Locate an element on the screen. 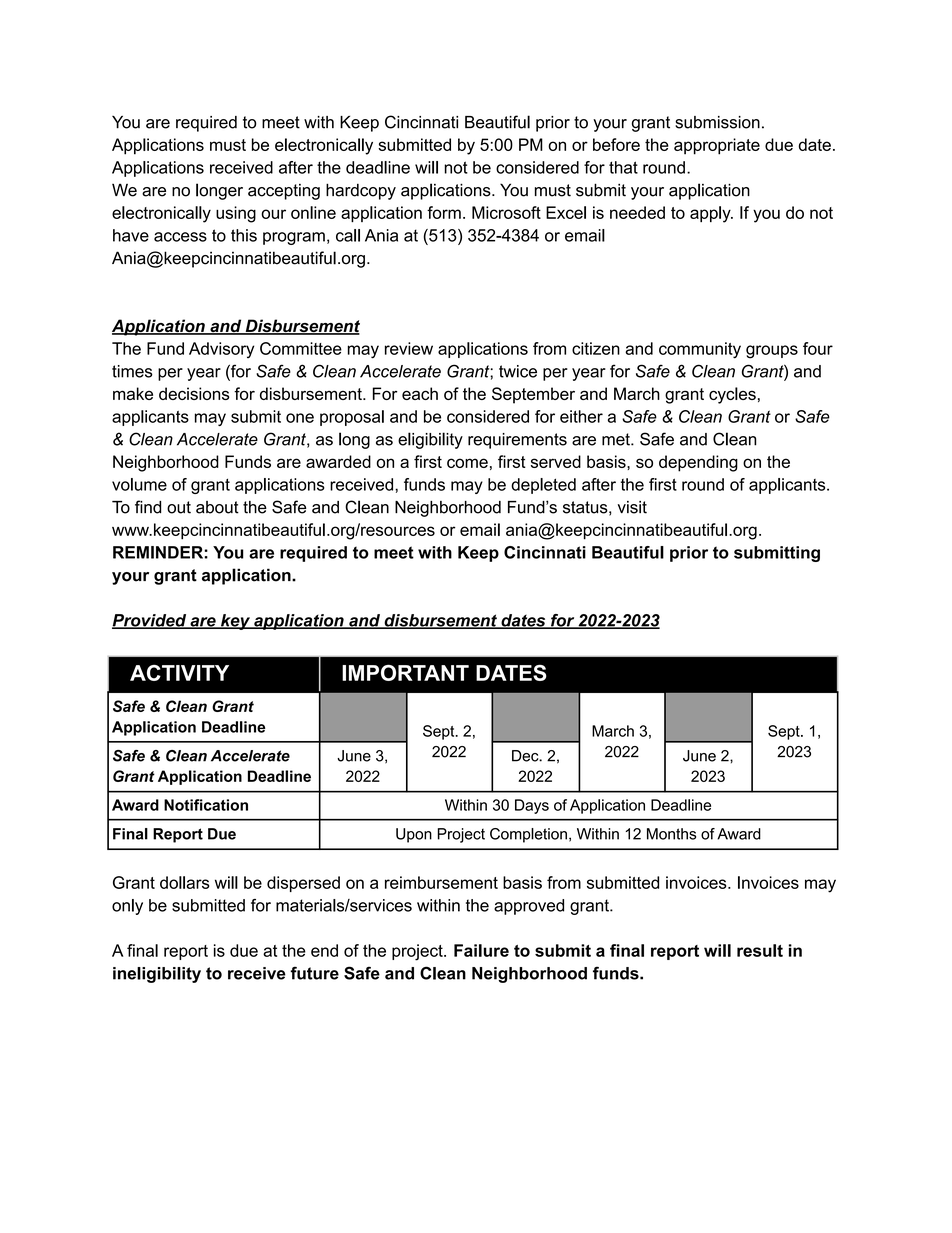  Failure is located at coordinates (481, 950).
